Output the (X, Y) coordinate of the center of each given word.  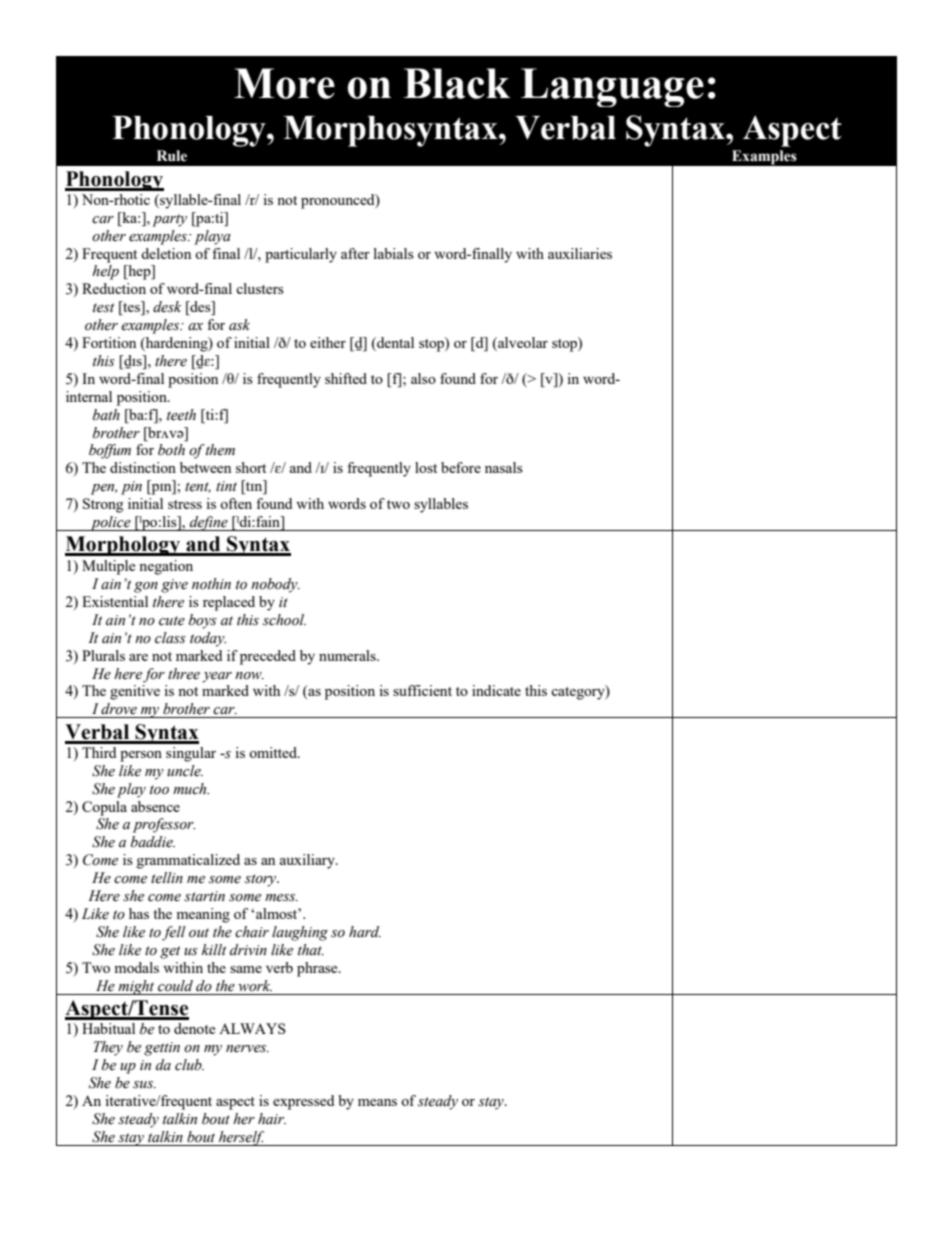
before (461, 467)
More (284, 83)
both (171, 450)
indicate (496, 690)
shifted (346, 378)
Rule (172, 156)
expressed (303, 1102)
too (159, 790)
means (377, 1102)
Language (612, 87)
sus (144, 1085)
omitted (274, 752)
